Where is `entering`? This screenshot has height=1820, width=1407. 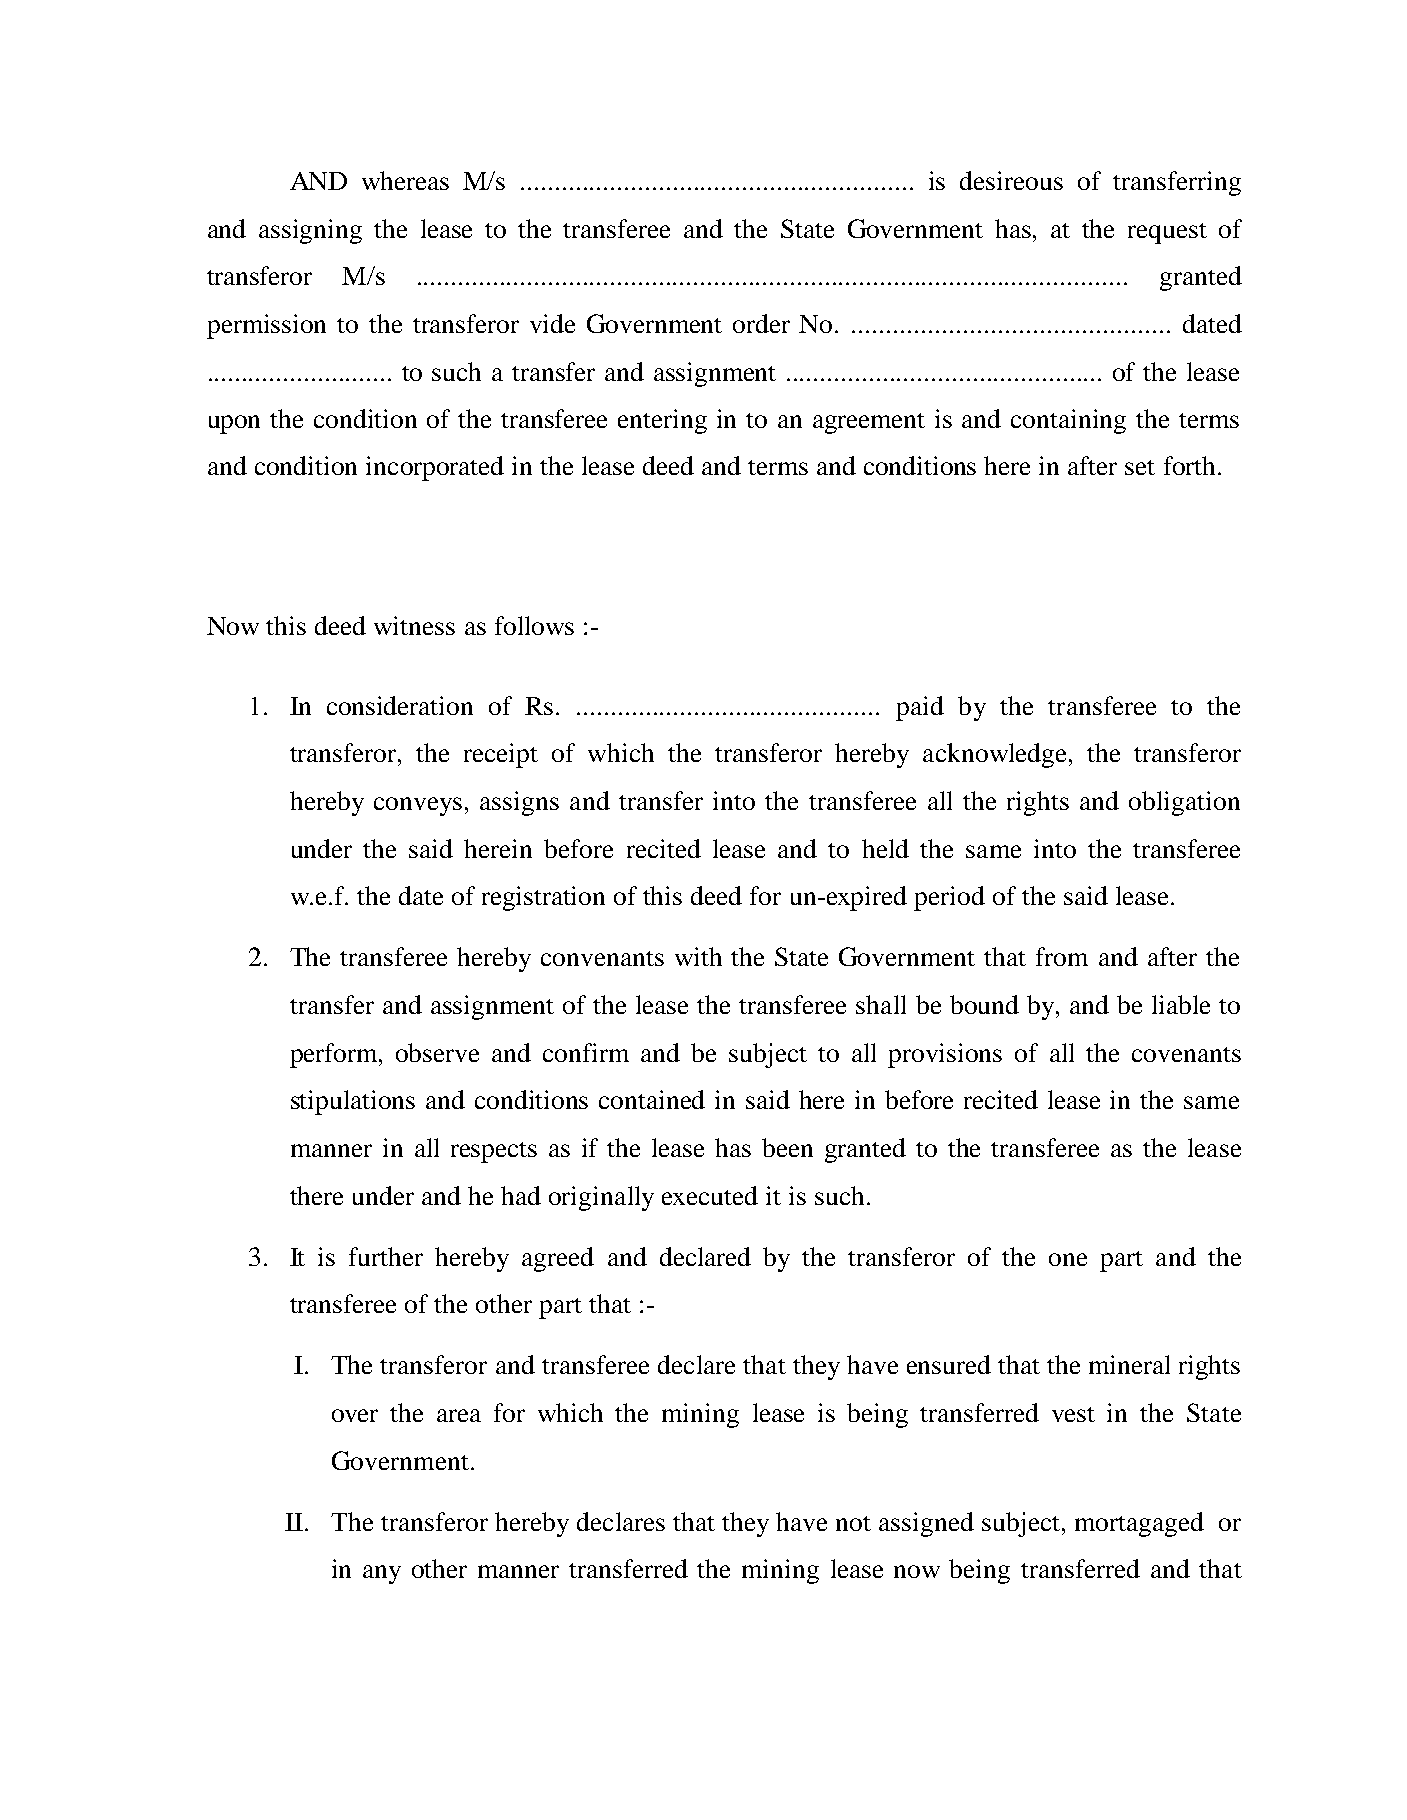
entering is located at coordinates (662, 421).
